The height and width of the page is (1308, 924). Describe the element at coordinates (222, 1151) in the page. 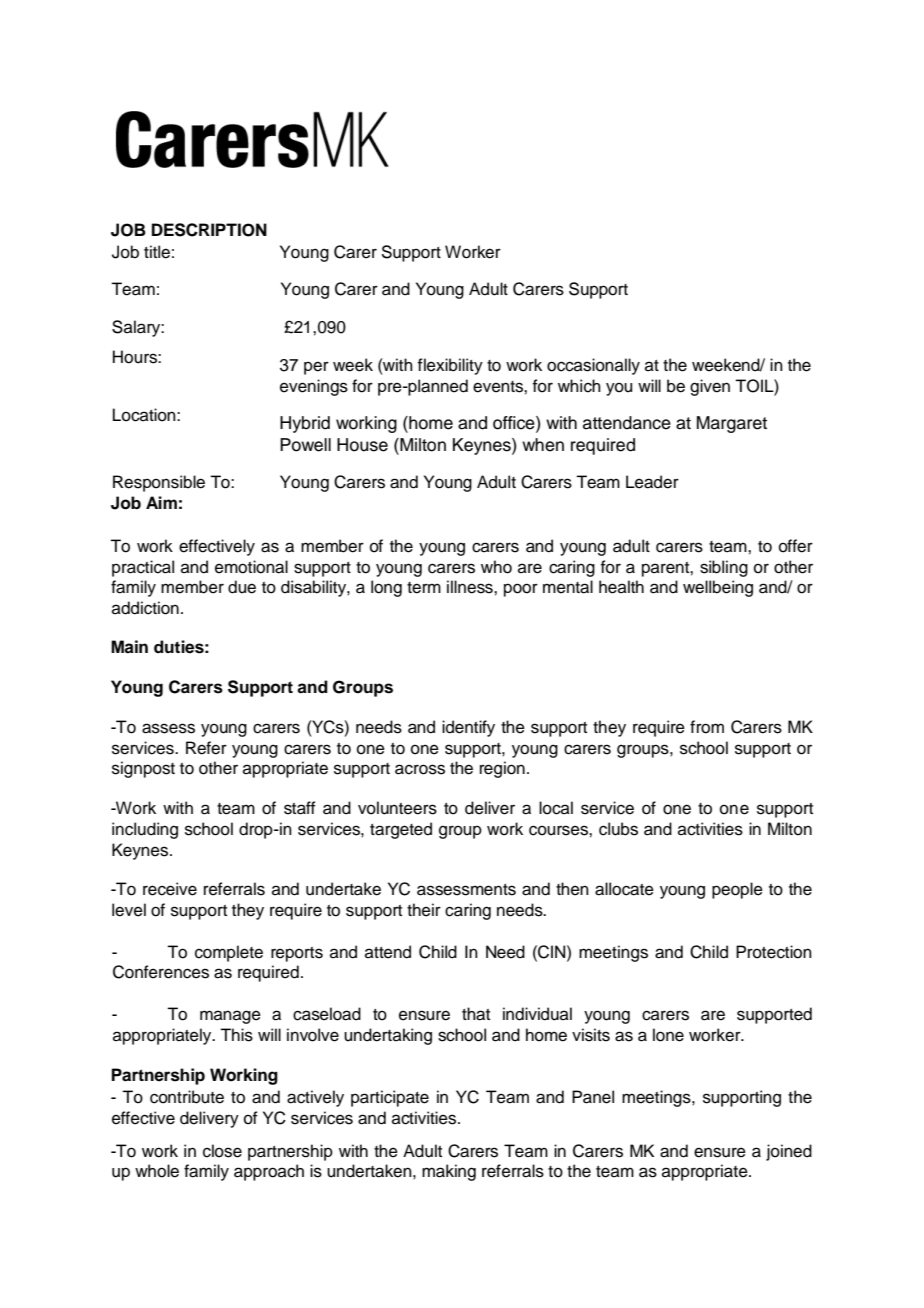

I see `close` at that location.
